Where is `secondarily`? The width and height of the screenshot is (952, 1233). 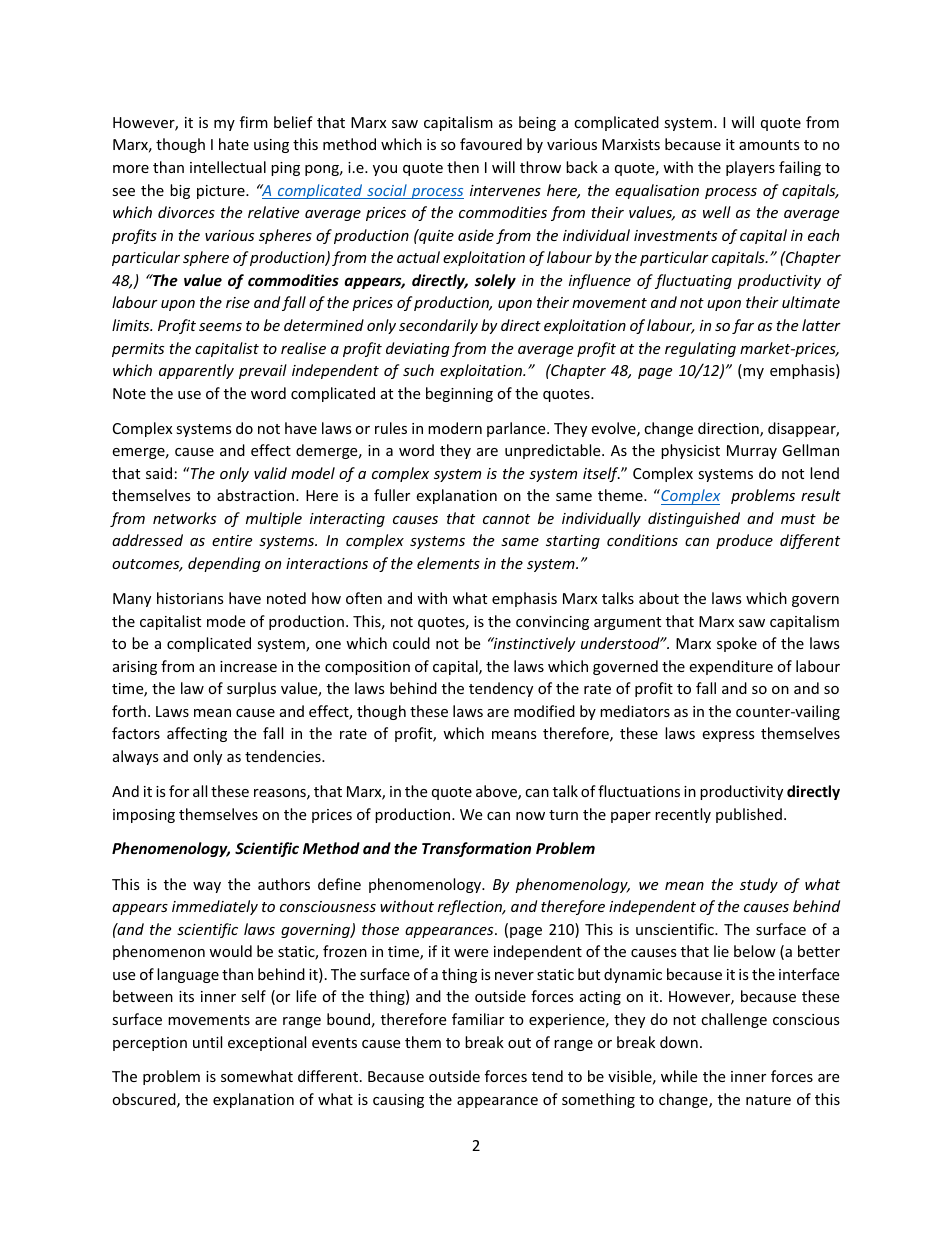 secondarily is located at coordinates (438, 326).
